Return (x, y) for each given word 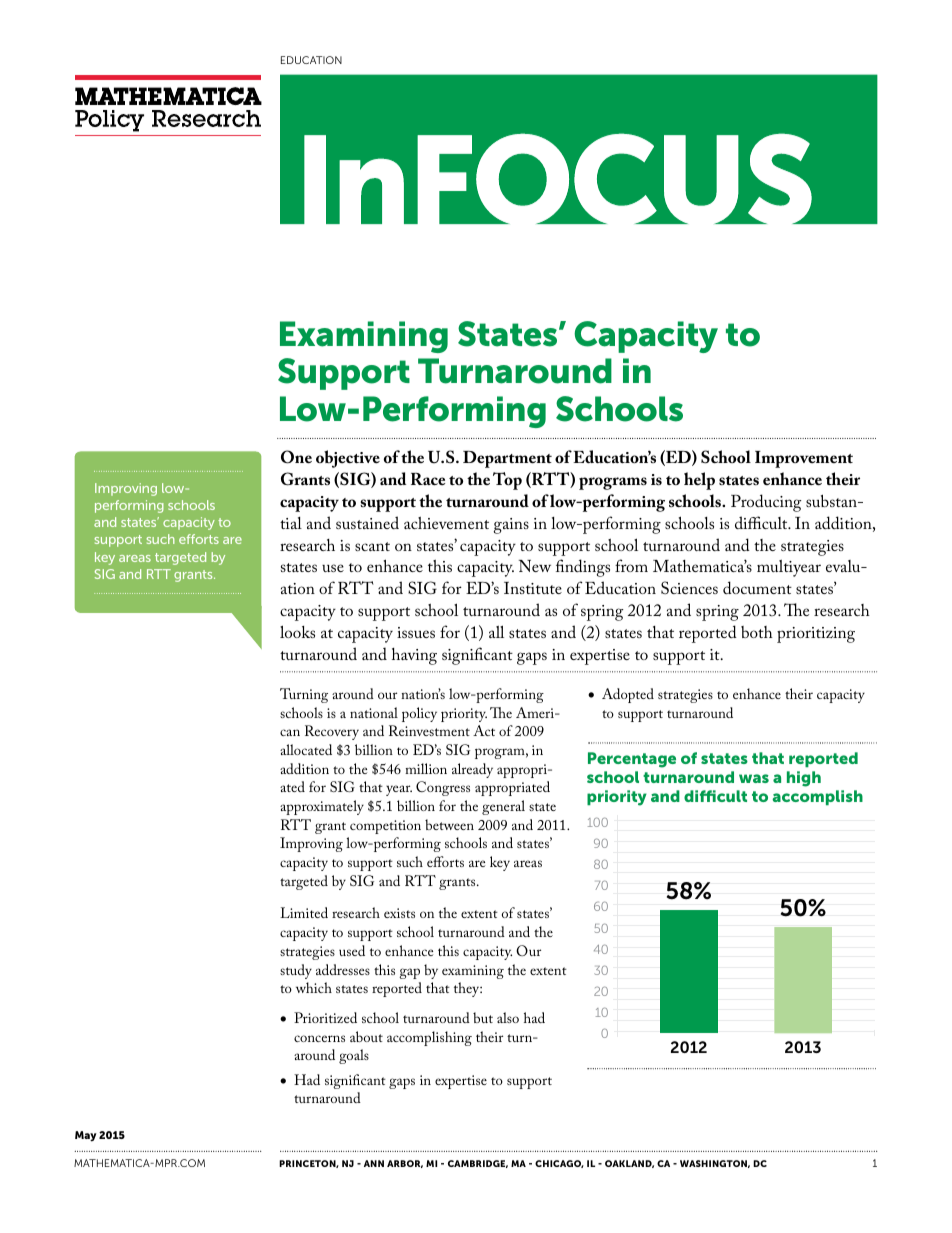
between (449, 824)
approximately (322, 807)
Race (428, 479)
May (86, 1136)
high (804, 779)
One (296, 457)
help (699, 481)
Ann (374, 1163)
